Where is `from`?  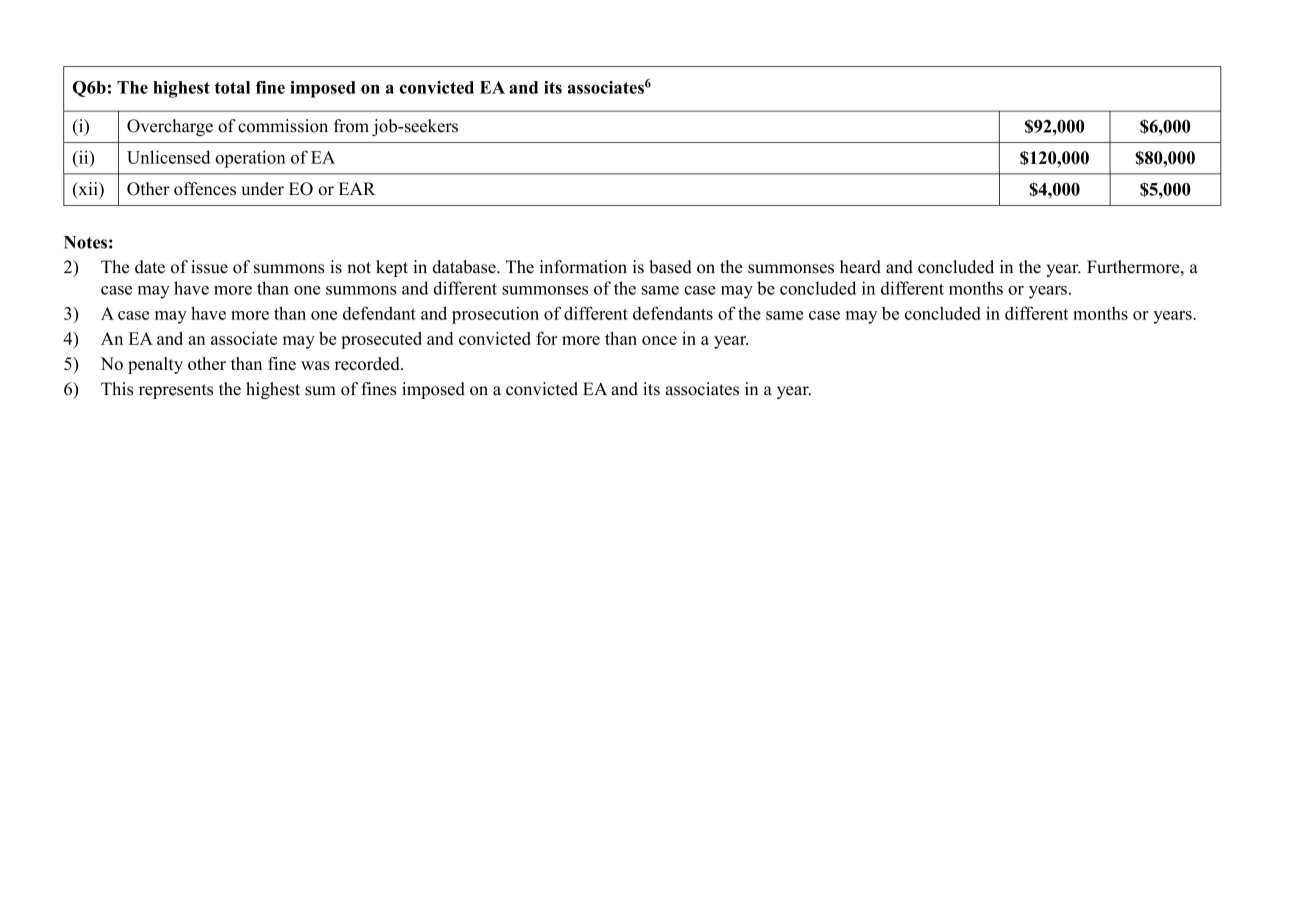
from is located at coordinates (351, 126).
